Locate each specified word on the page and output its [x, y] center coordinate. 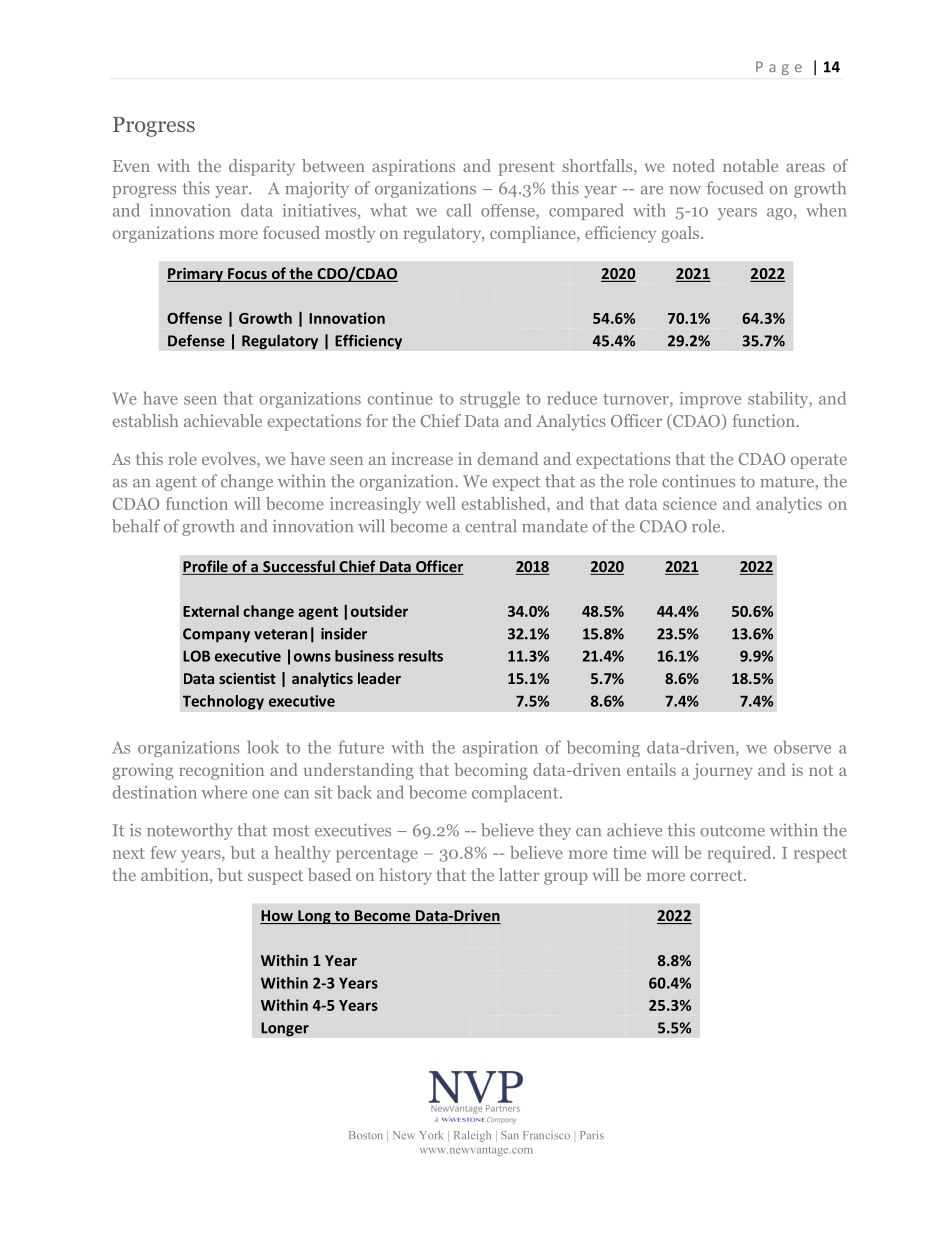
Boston [366, 1135]
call [459, 210]
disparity [262, 167]
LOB [196, 656]
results [421, 656]
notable [750, 165]
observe [802, 747]
